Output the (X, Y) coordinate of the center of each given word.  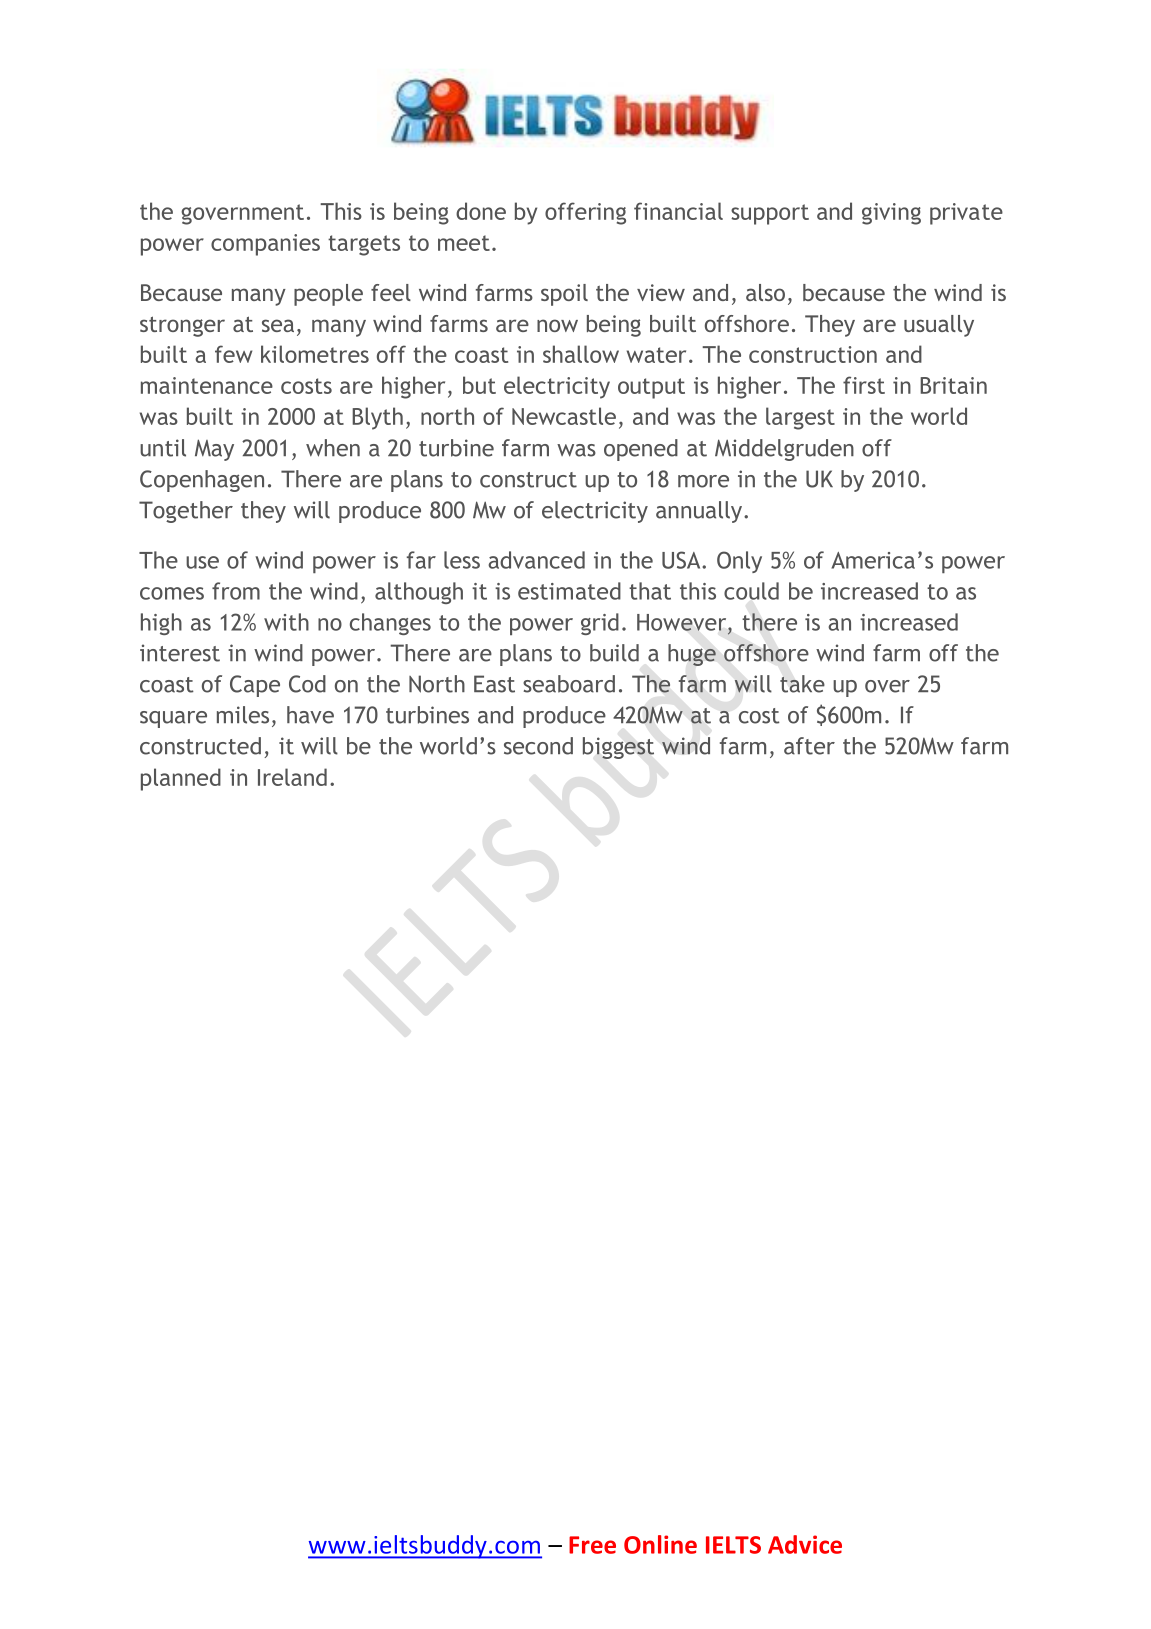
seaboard (569, 684)
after (809, 746)
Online (660, 1544)
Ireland (292, 777)
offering (585, 213)
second (538, 746)
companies (265, 245)
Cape (255, 686)
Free (592, 1545)
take (802, 684)
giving (891, 214)
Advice (805, 1544)
